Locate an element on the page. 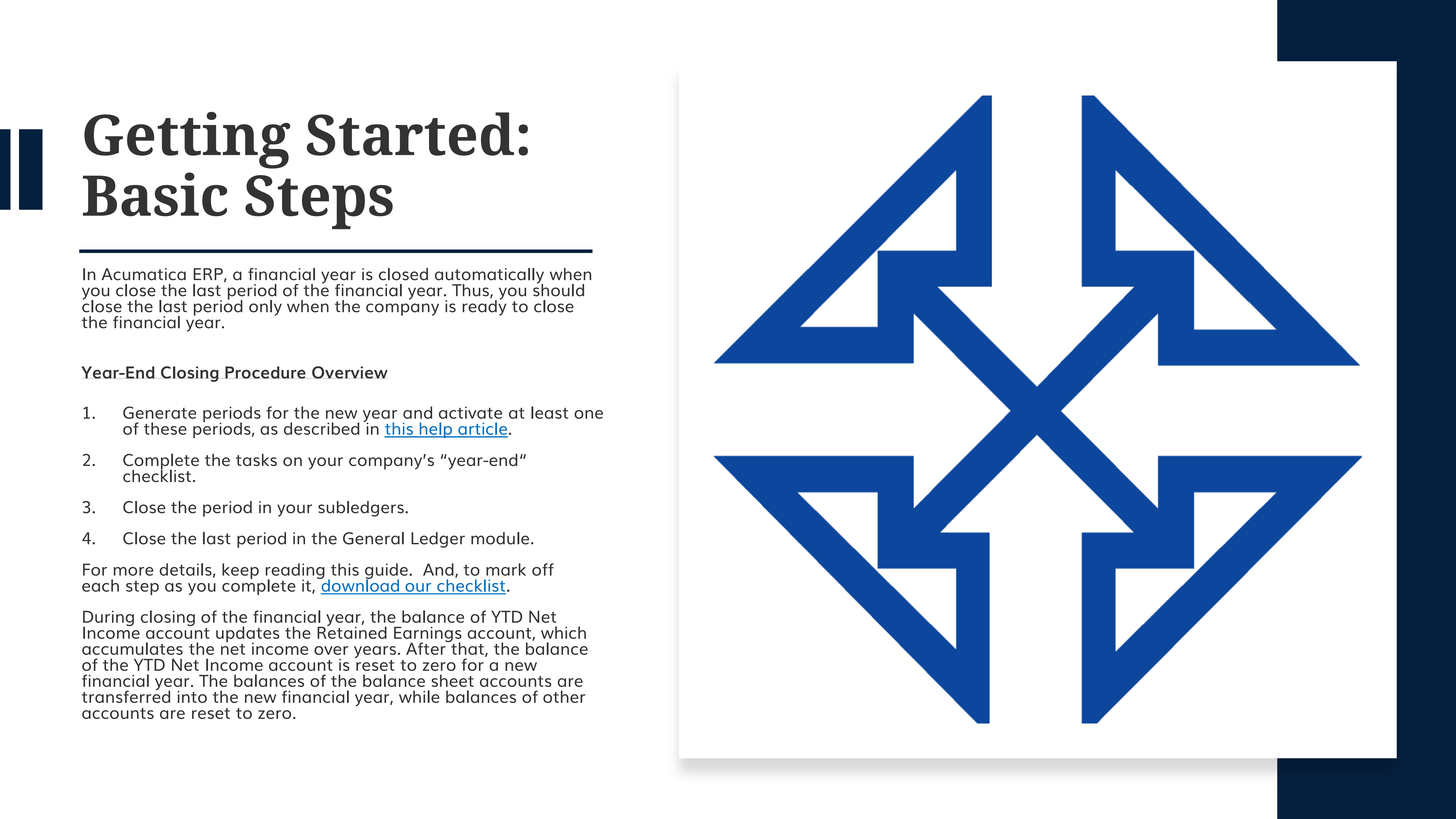  while is located at coordinates (419, 696).
